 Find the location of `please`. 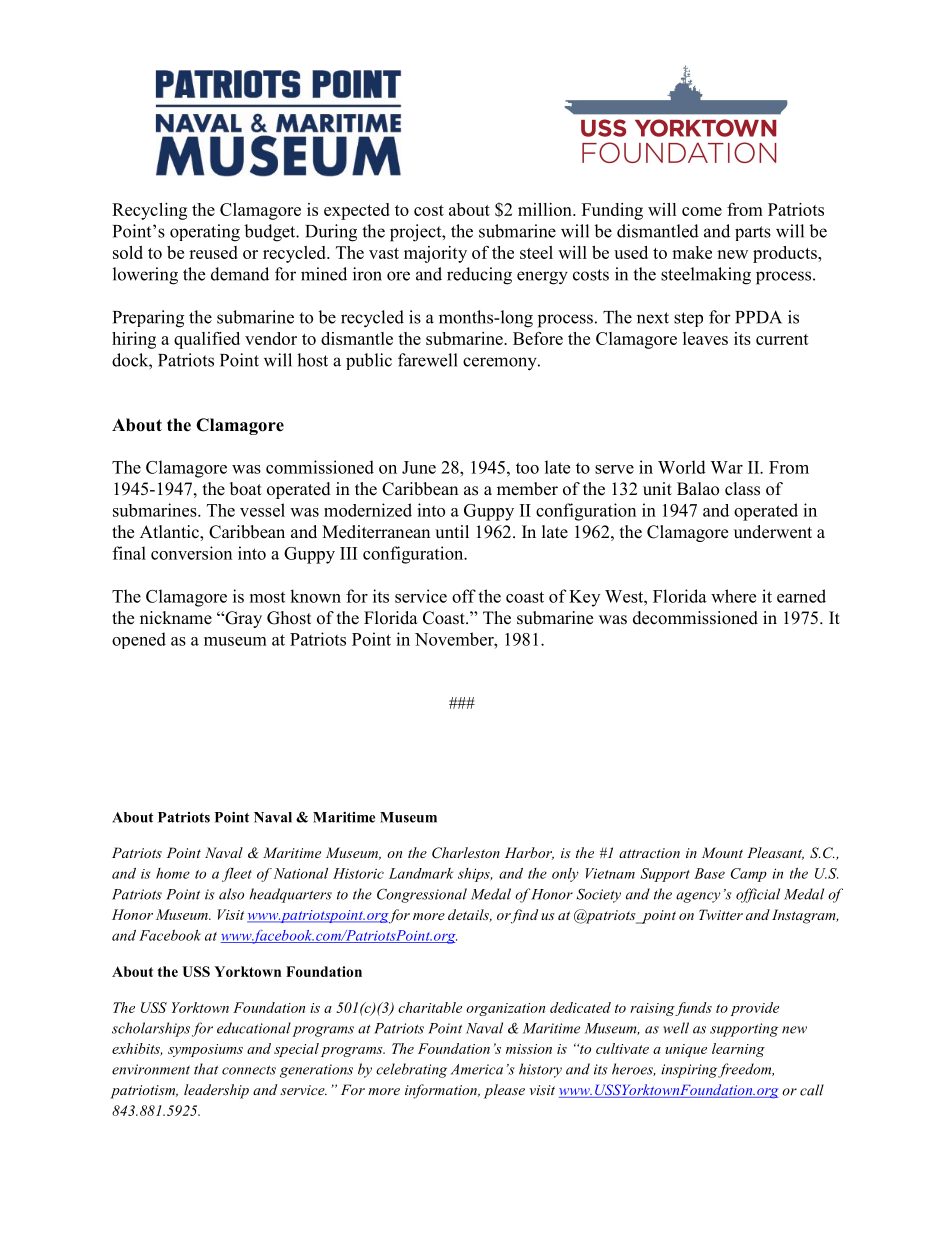

please is located at coordinates (504, 1091).
